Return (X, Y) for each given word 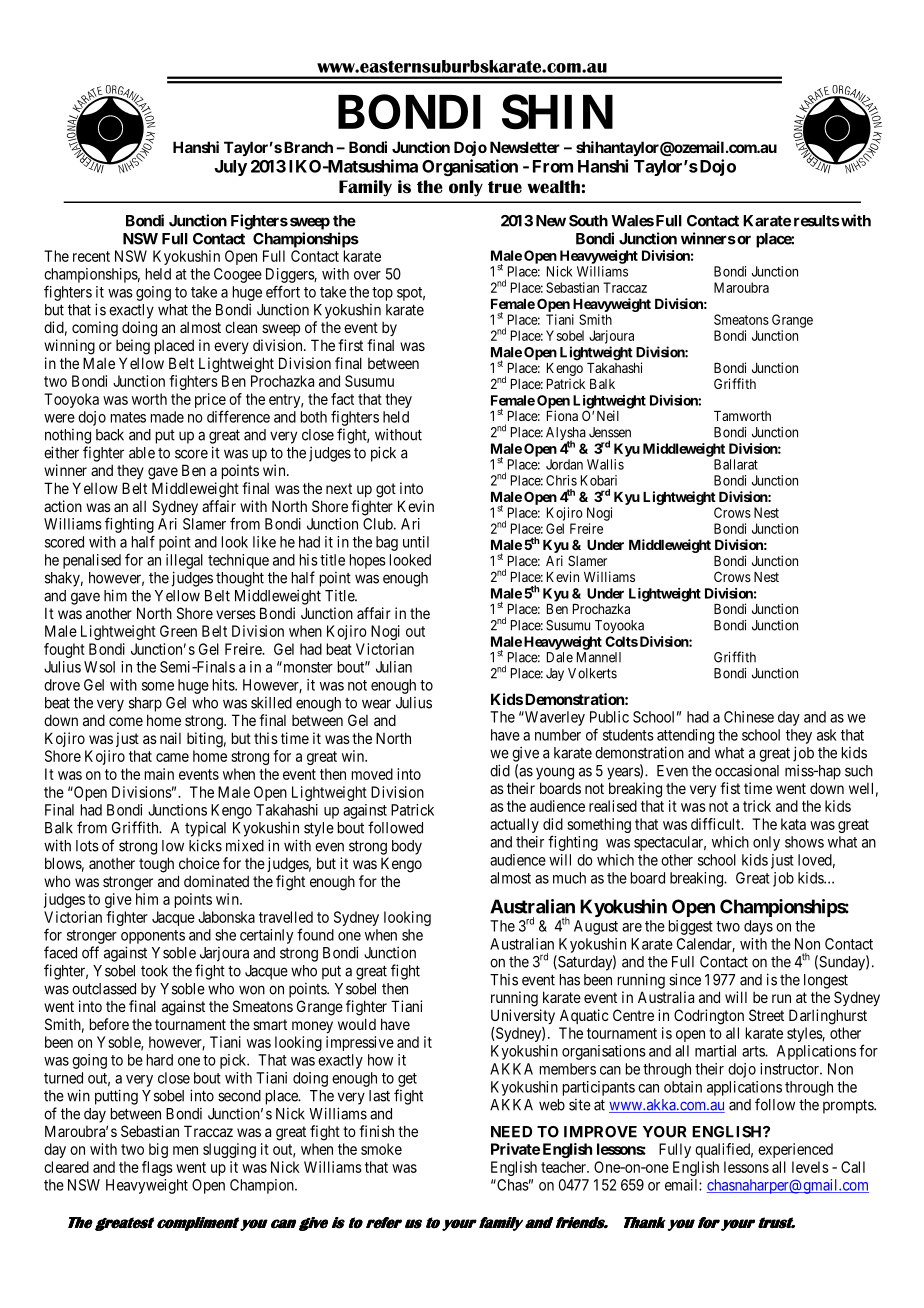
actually (514, 825)
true (505, 187)
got (386, 490)
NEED (511, 1132)
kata (793, 824)
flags (157, 1168)
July (231, 168)
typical (205, 829)
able (142, 453)
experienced (795, 1150)
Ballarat (736, 464)
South (588, 221)
